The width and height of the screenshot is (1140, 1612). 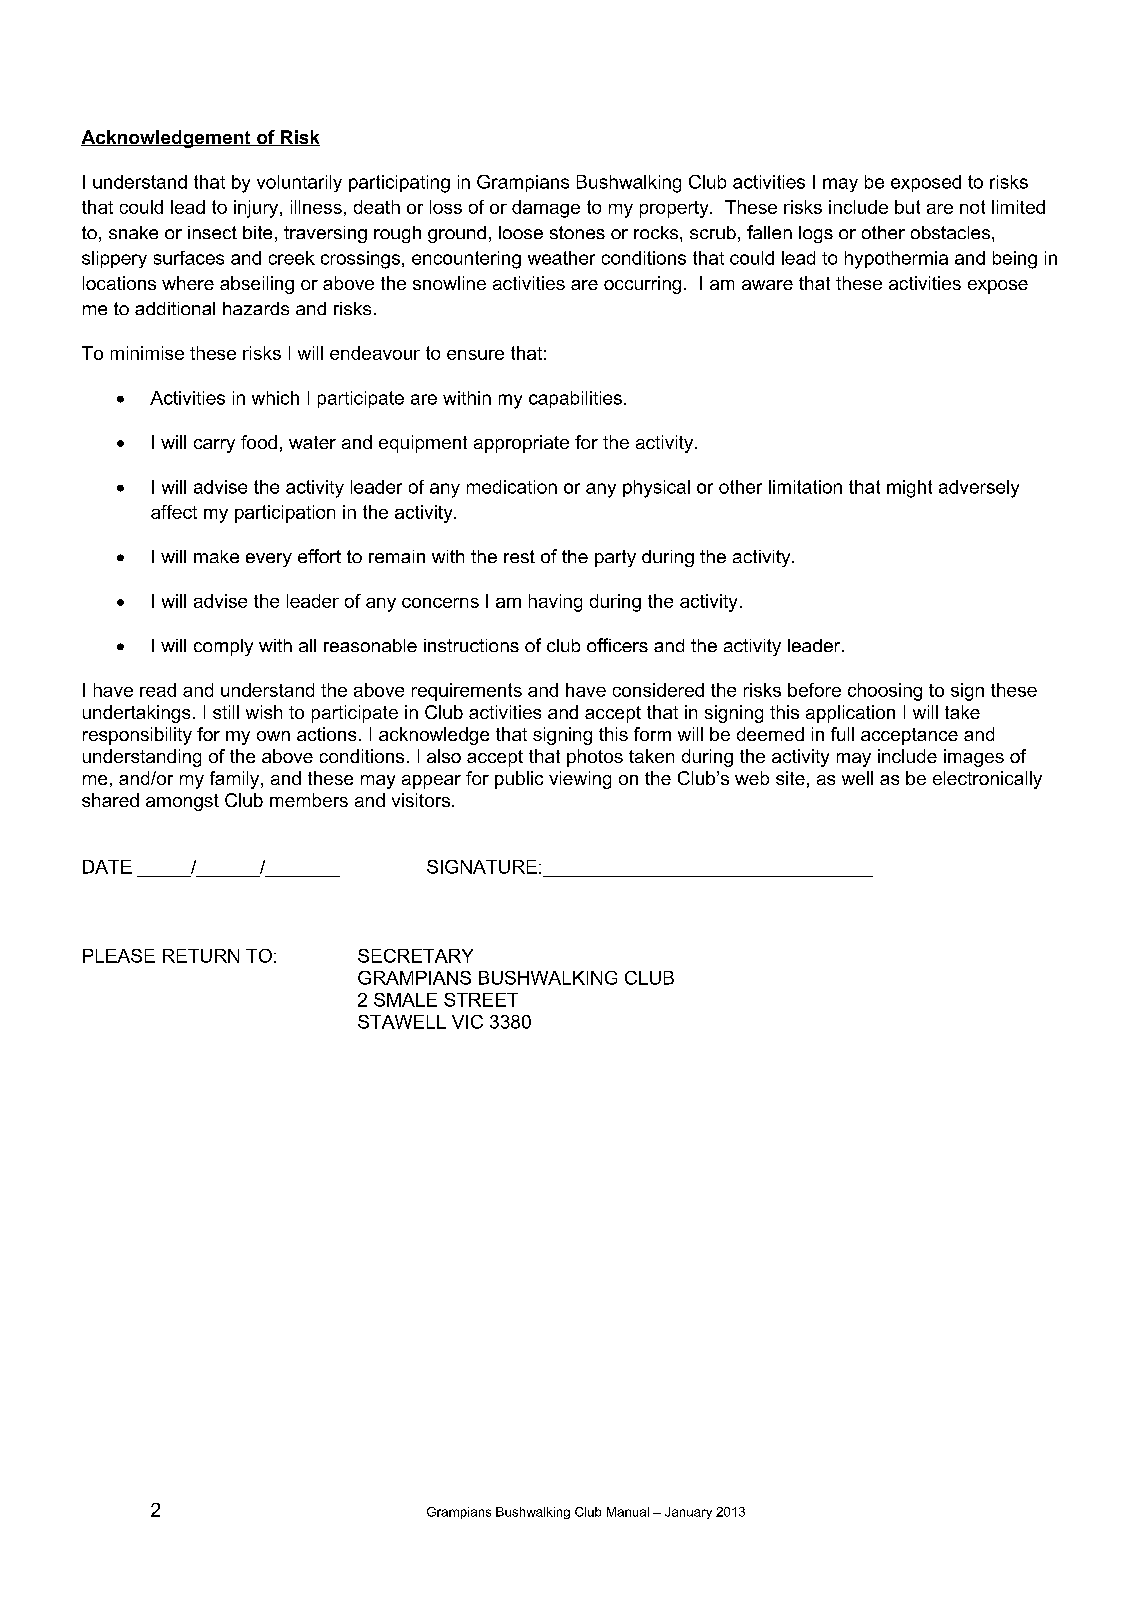 What do you see at coordinates (257, 232) in the screenshot?
I see `bite` at bounding box center [257, 232].
